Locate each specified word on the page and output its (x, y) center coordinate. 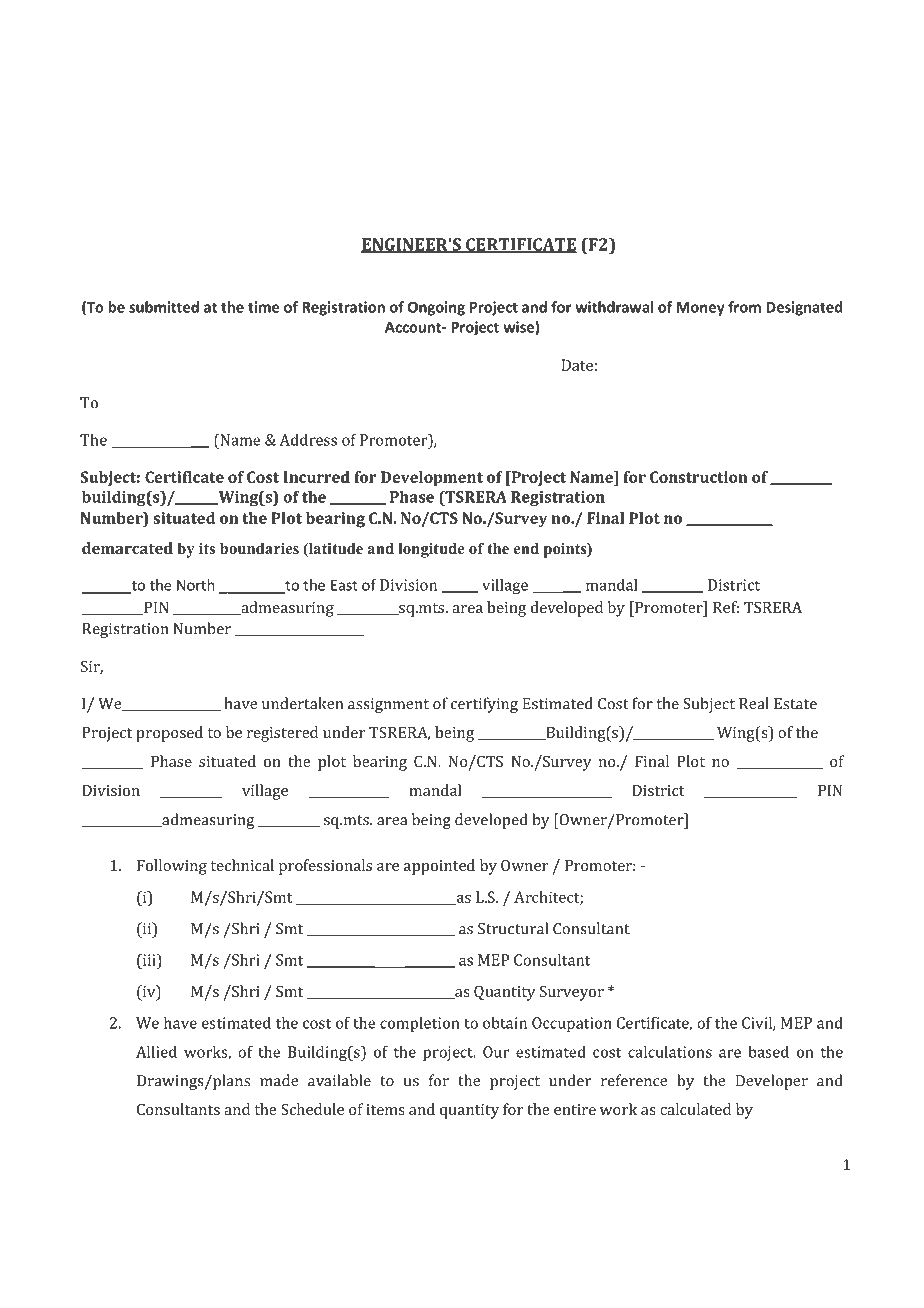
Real (754, 703)
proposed (169, 734)
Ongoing (436, 308)
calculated (695, 1109)
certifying (484, 705)
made (279, 1080)
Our (496, 1052)
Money (701, 309)
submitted (164, 307)
